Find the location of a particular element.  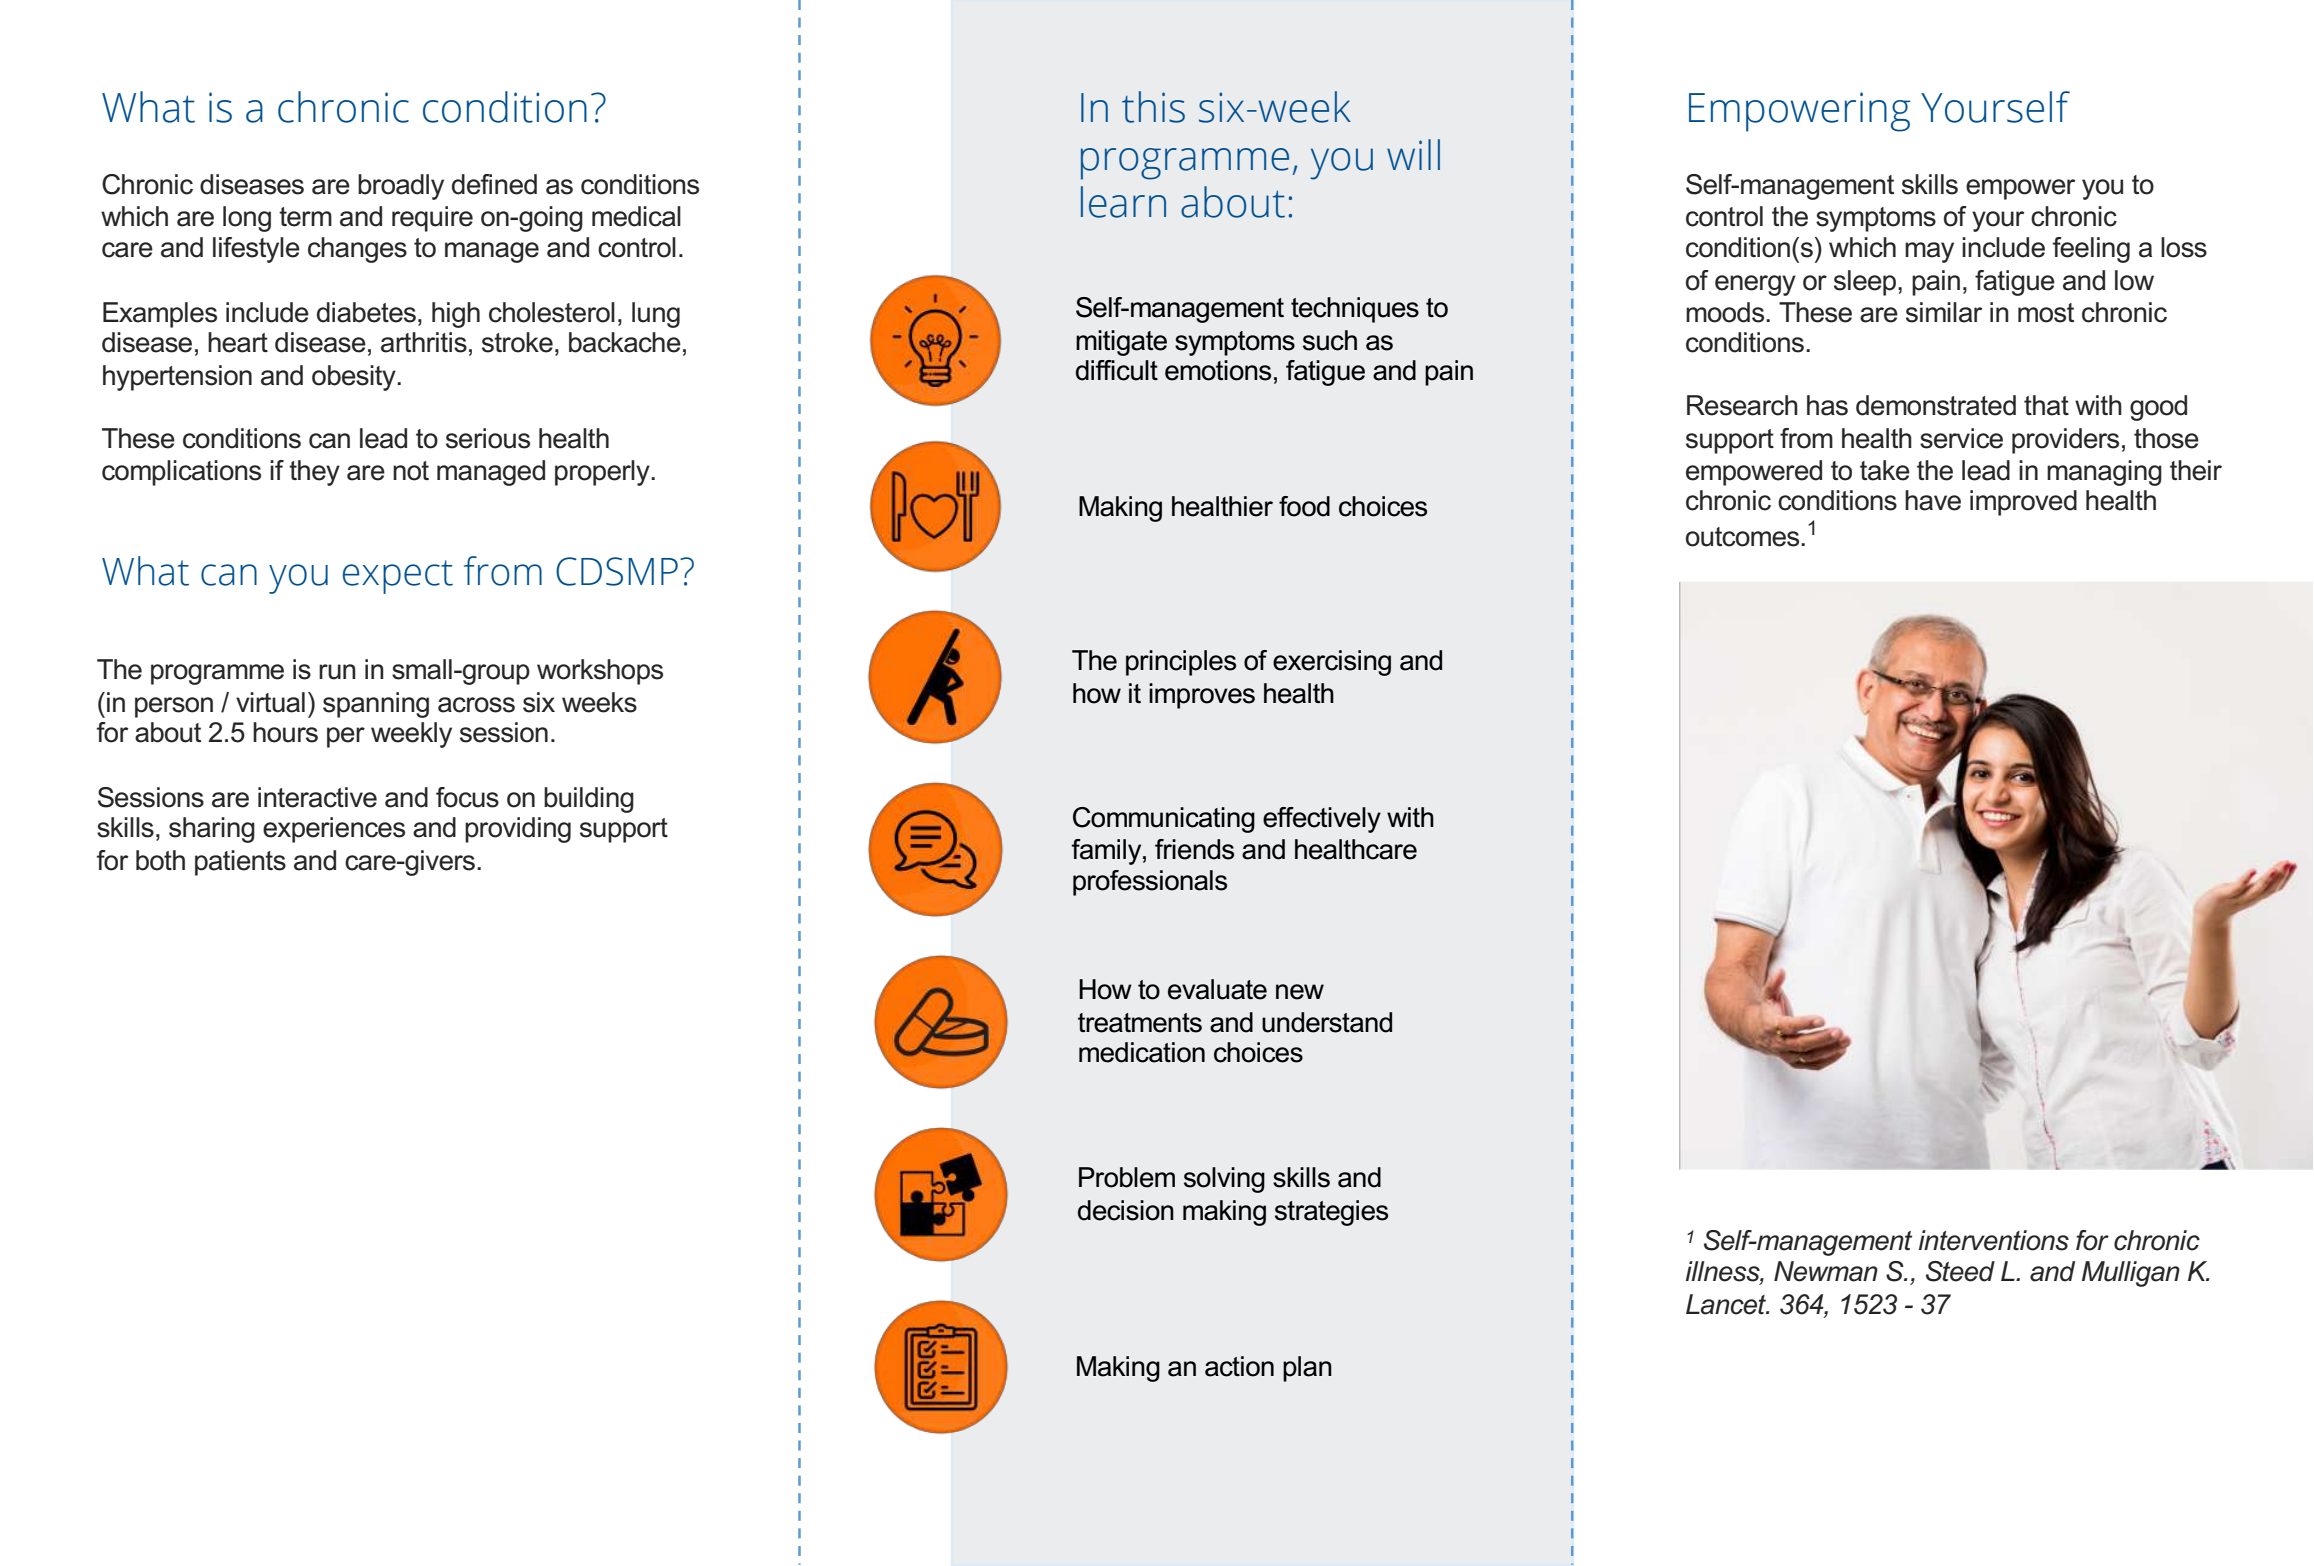

broadly is located at coordinates (401, 187).
